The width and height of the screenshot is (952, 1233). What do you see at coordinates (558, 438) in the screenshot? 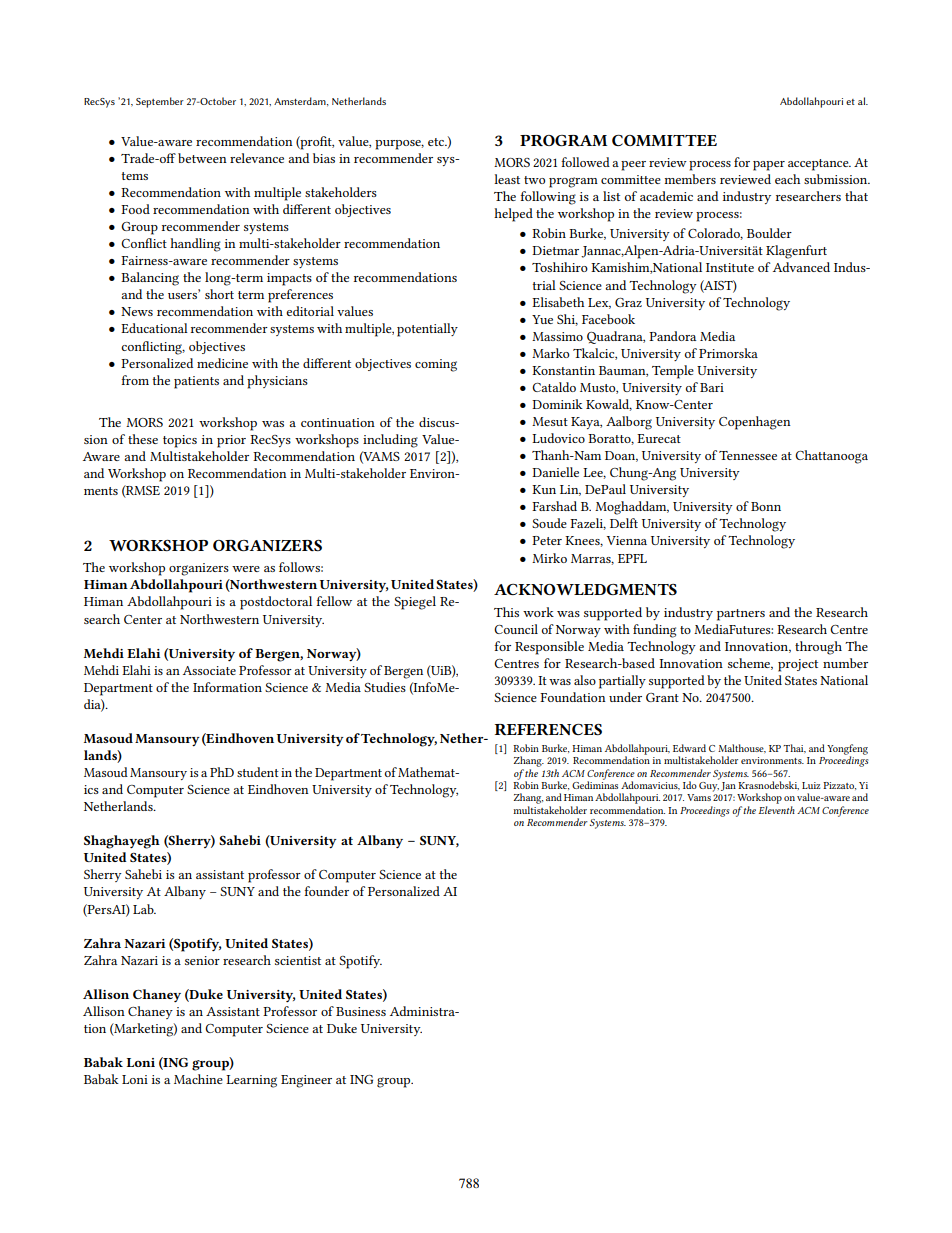
I see `Ludovico` at bounding box center [558, 438].
